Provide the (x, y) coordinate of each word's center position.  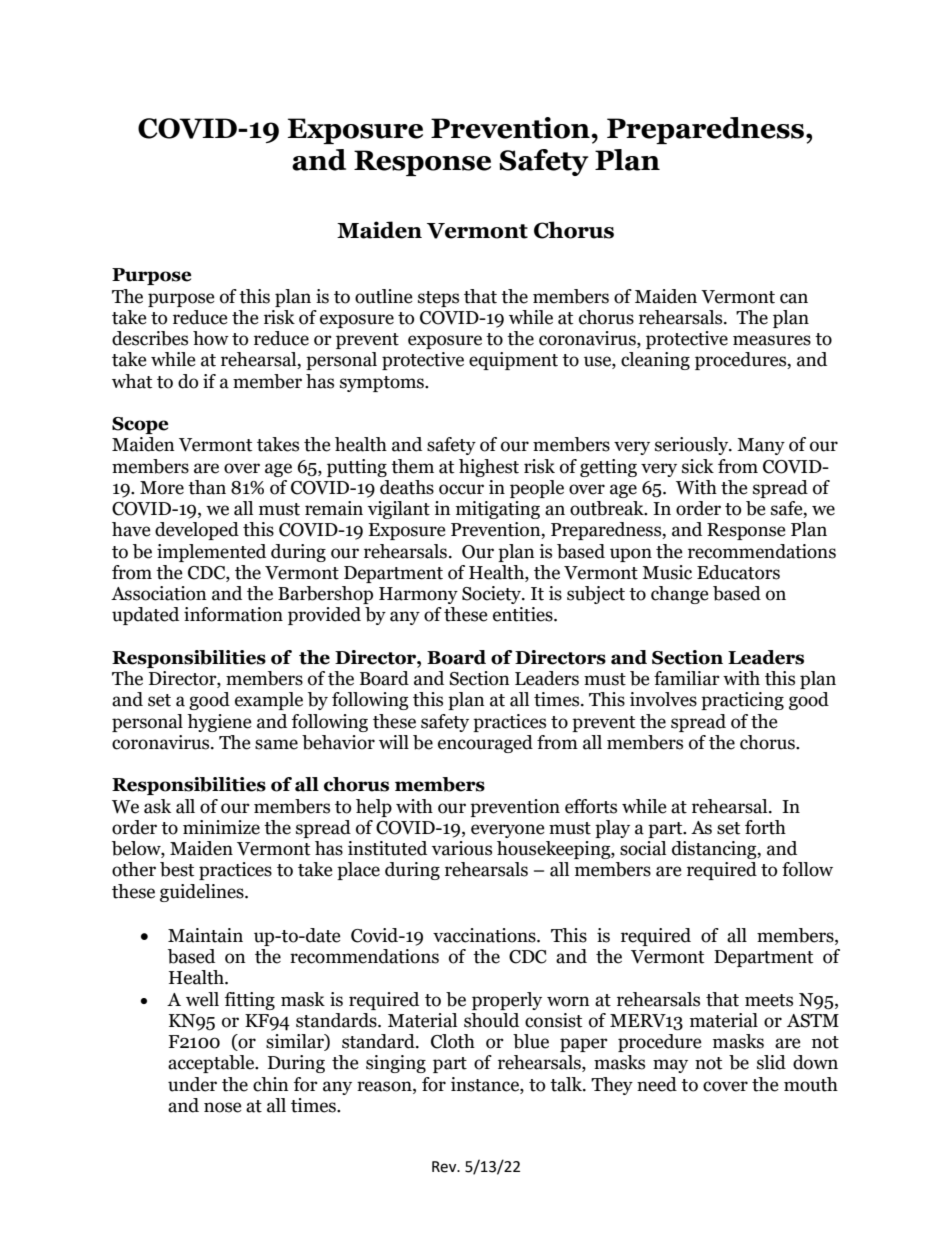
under (192, 1084)
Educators (738, 572)
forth (765, 827)
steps (438, 299)
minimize (221, 827)
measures (772, 340)
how (211, 338)
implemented (211, 553)
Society (493, 595)
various (462, 848)
